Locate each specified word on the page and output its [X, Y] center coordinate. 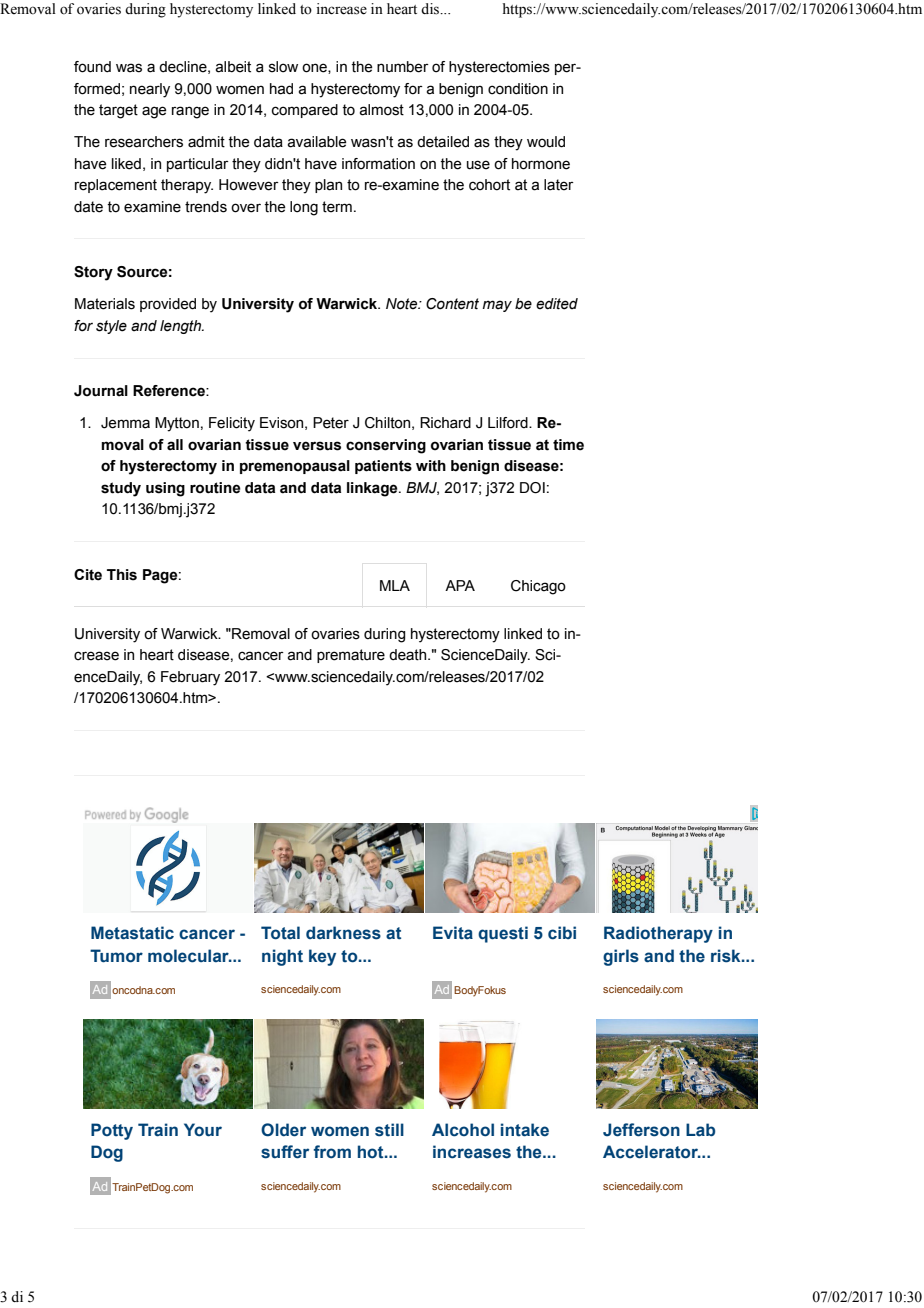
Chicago [538, 587]
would [546, 142]
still [389, 1130]
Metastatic [132, 933]
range [190, 112]
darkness [343, 933]
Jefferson [641, 1130]
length [182, 327]
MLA [395, 585]
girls [621, 957]
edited [557, 304]
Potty [112, 1131]
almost [382, 110]
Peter [331, 423]
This [122, 575]
